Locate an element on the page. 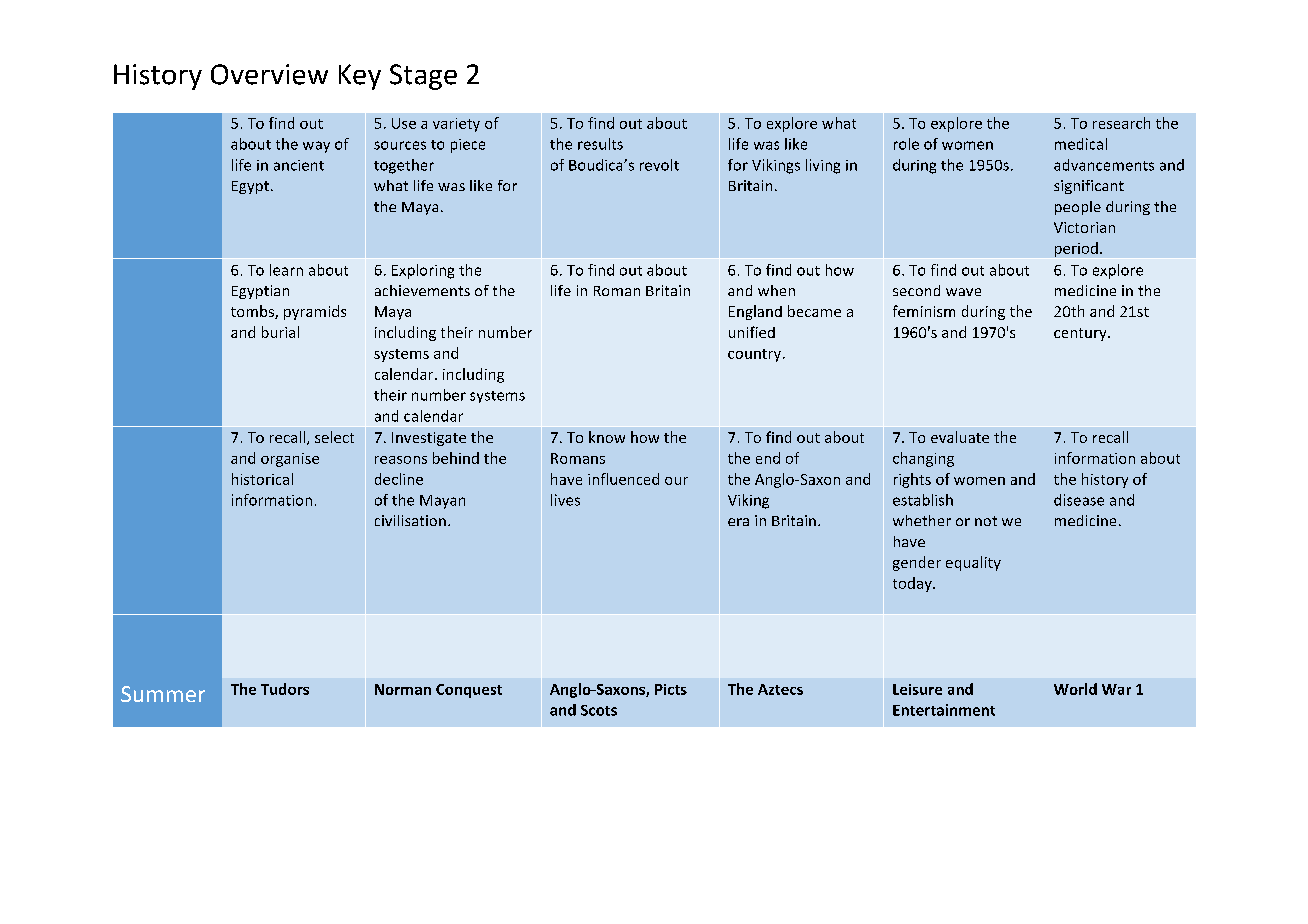 This page has height=924, width=1308. Summer is located at coordinates (163, 694).
